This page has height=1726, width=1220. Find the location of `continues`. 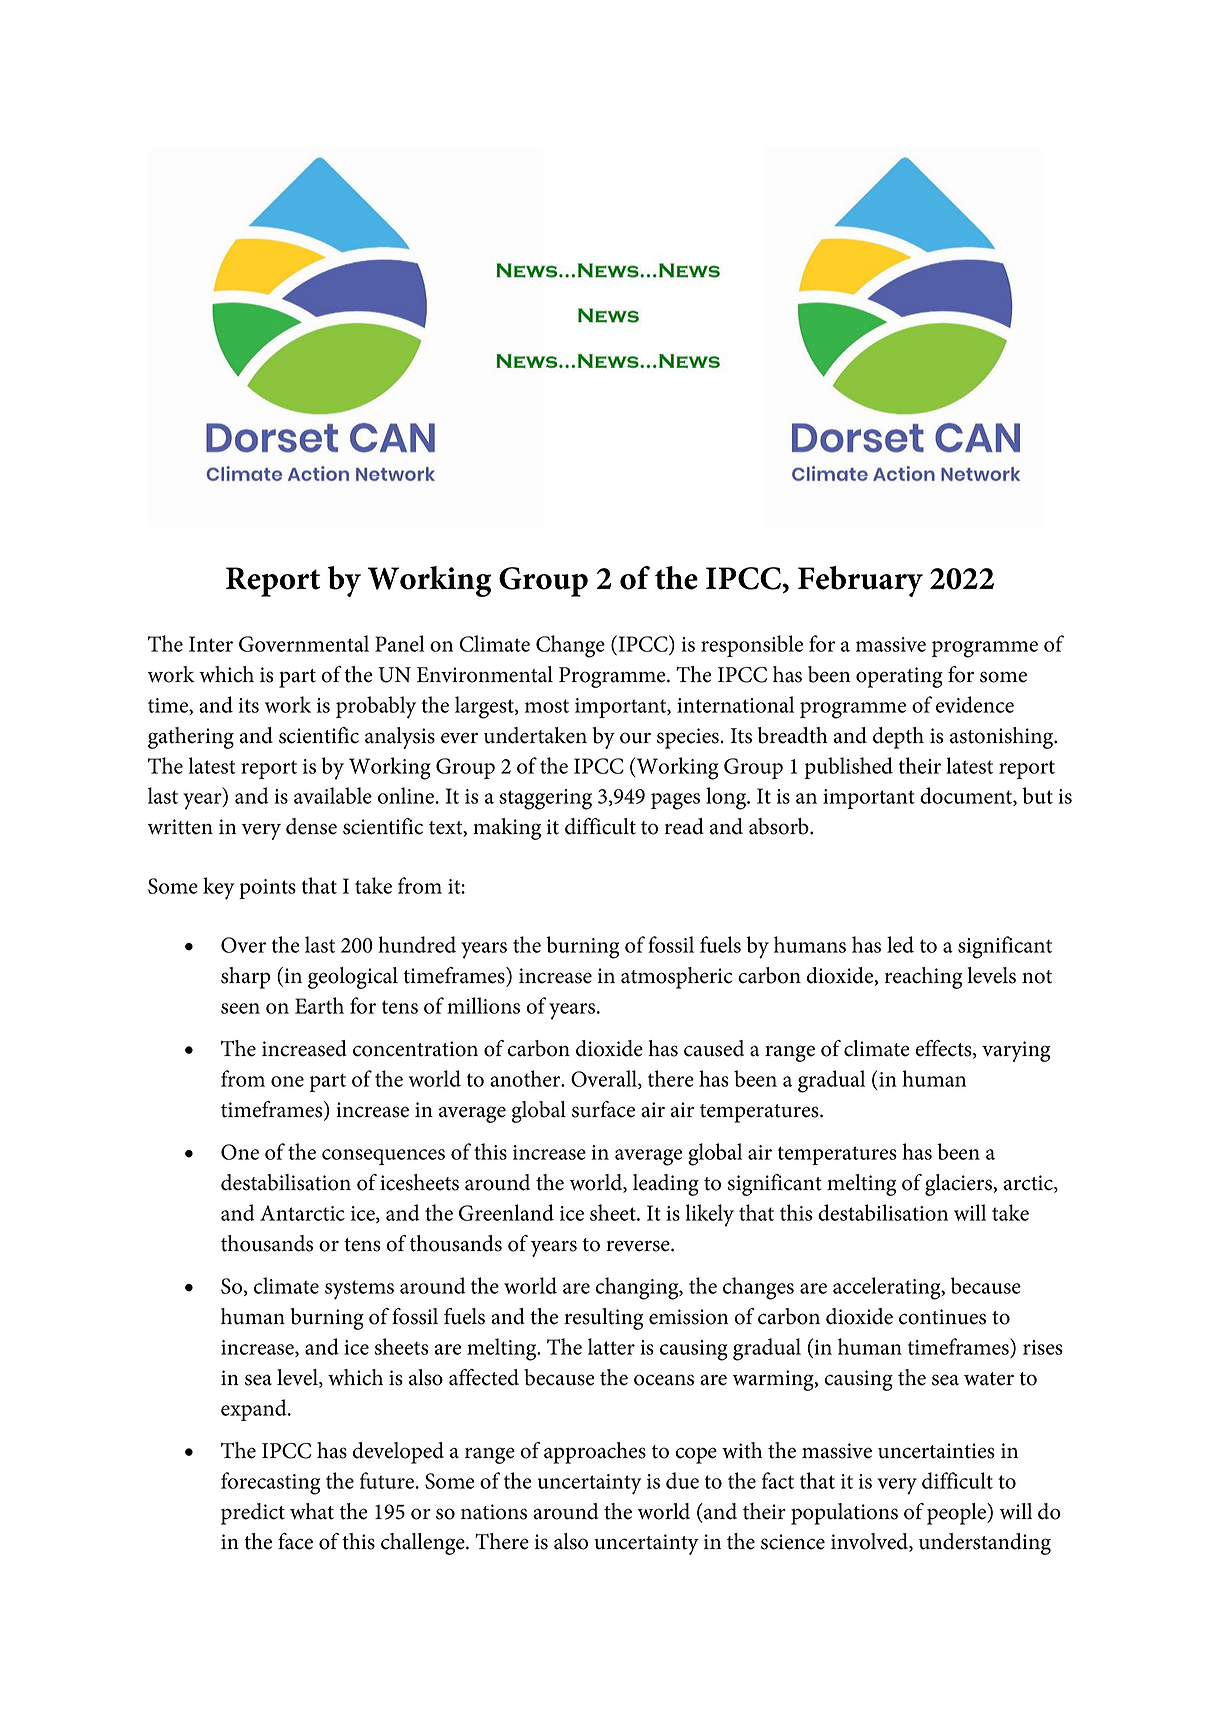

continues is located at coordinates (942, 1317).
